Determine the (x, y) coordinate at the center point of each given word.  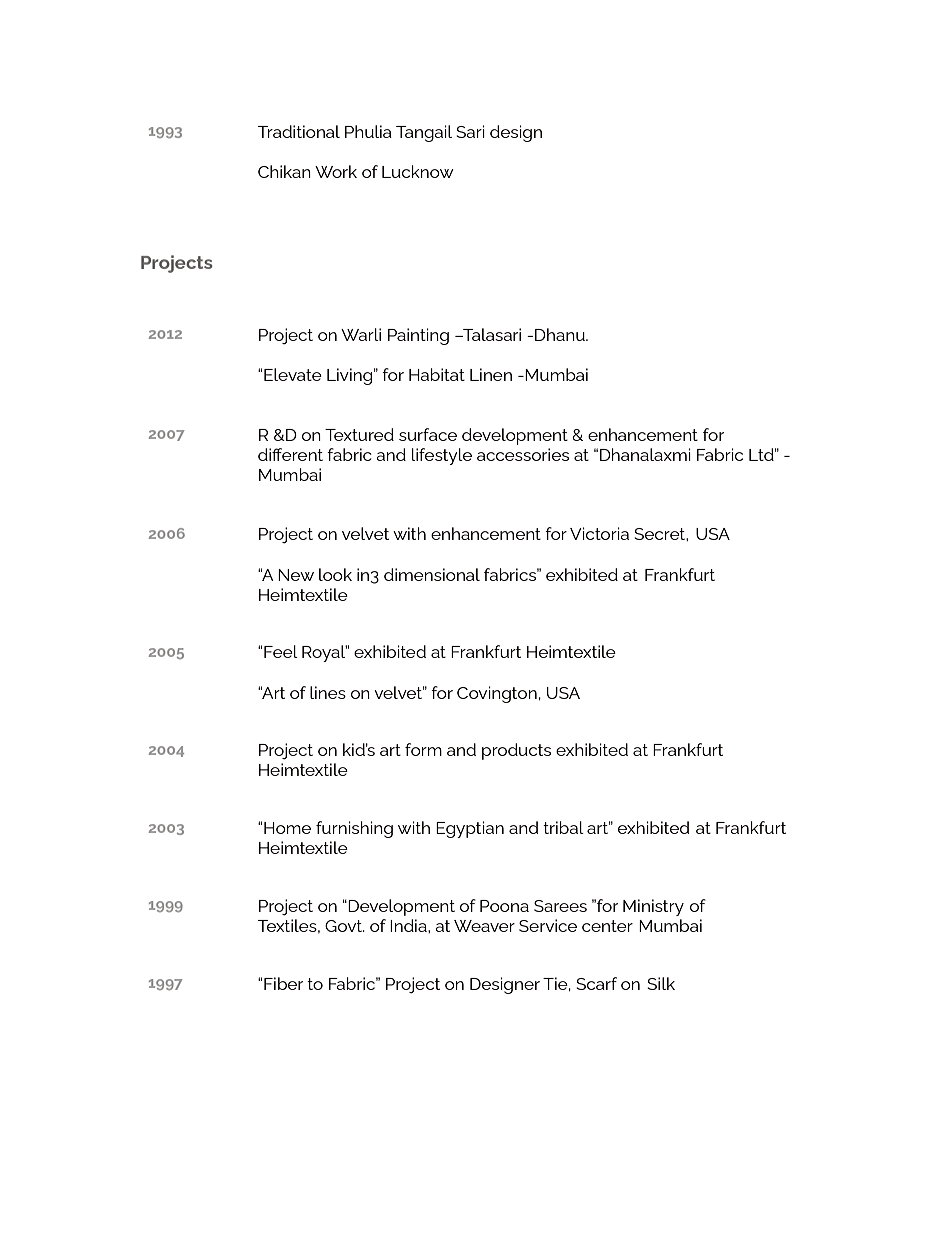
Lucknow (418, 171)
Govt (345, 926)
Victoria (599, 533)
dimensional (432, 574)
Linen (491, 374)
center (607, 926)
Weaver (484, 926)
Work (336, 171)
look (335, 574)
